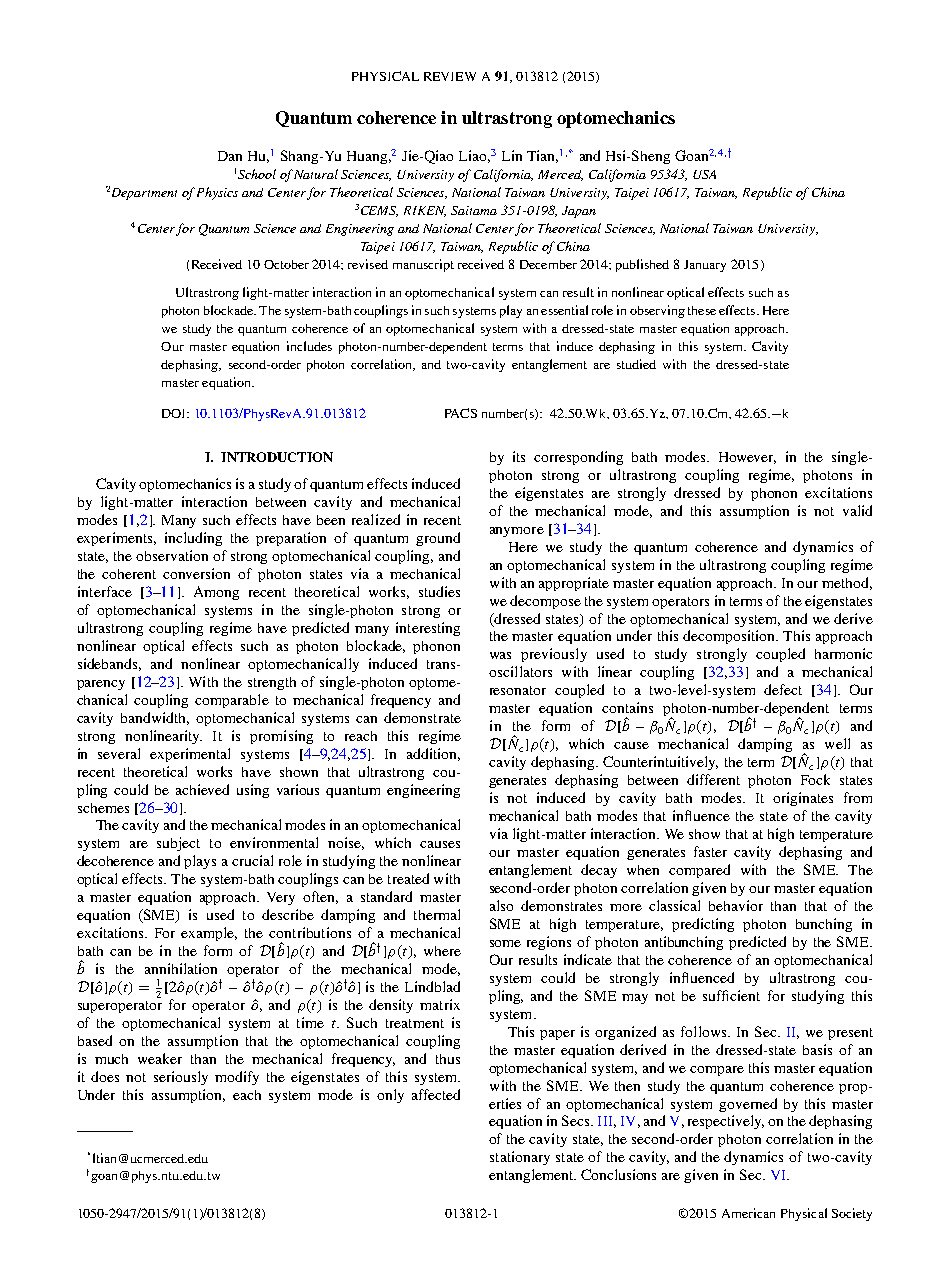 This screenshot has width=952, height=1270. I want to click on was, so click(500, 655).
